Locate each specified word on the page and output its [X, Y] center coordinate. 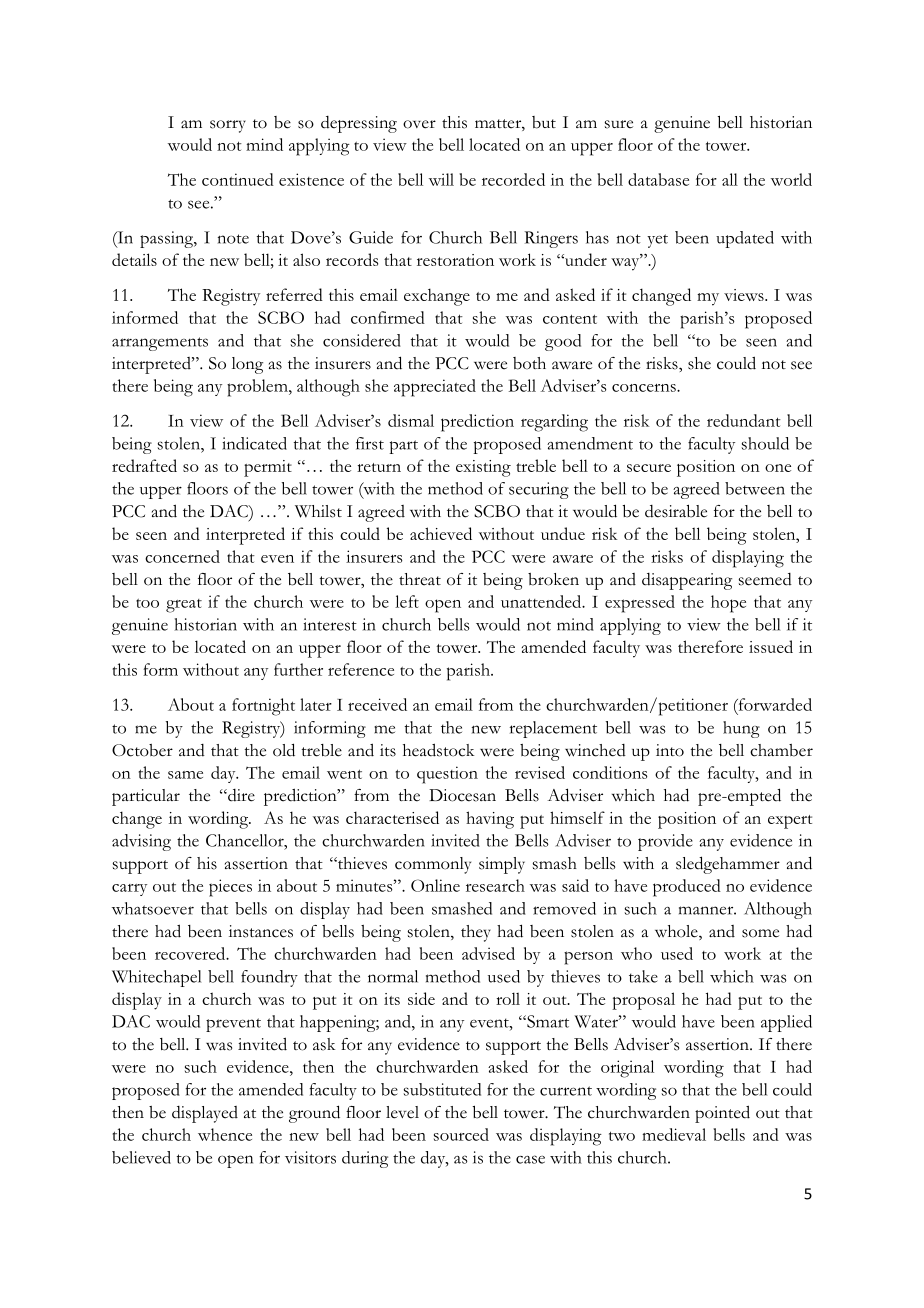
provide [665, 842]
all [730, 179]
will [441, 179]
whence [225, 1134]
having [490, 820]
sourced [461, 1134]
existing [483, 468]
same [185, 775]
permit [268, 468]
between [755, 488]
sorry [228, 126]
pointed [722, 1114]
